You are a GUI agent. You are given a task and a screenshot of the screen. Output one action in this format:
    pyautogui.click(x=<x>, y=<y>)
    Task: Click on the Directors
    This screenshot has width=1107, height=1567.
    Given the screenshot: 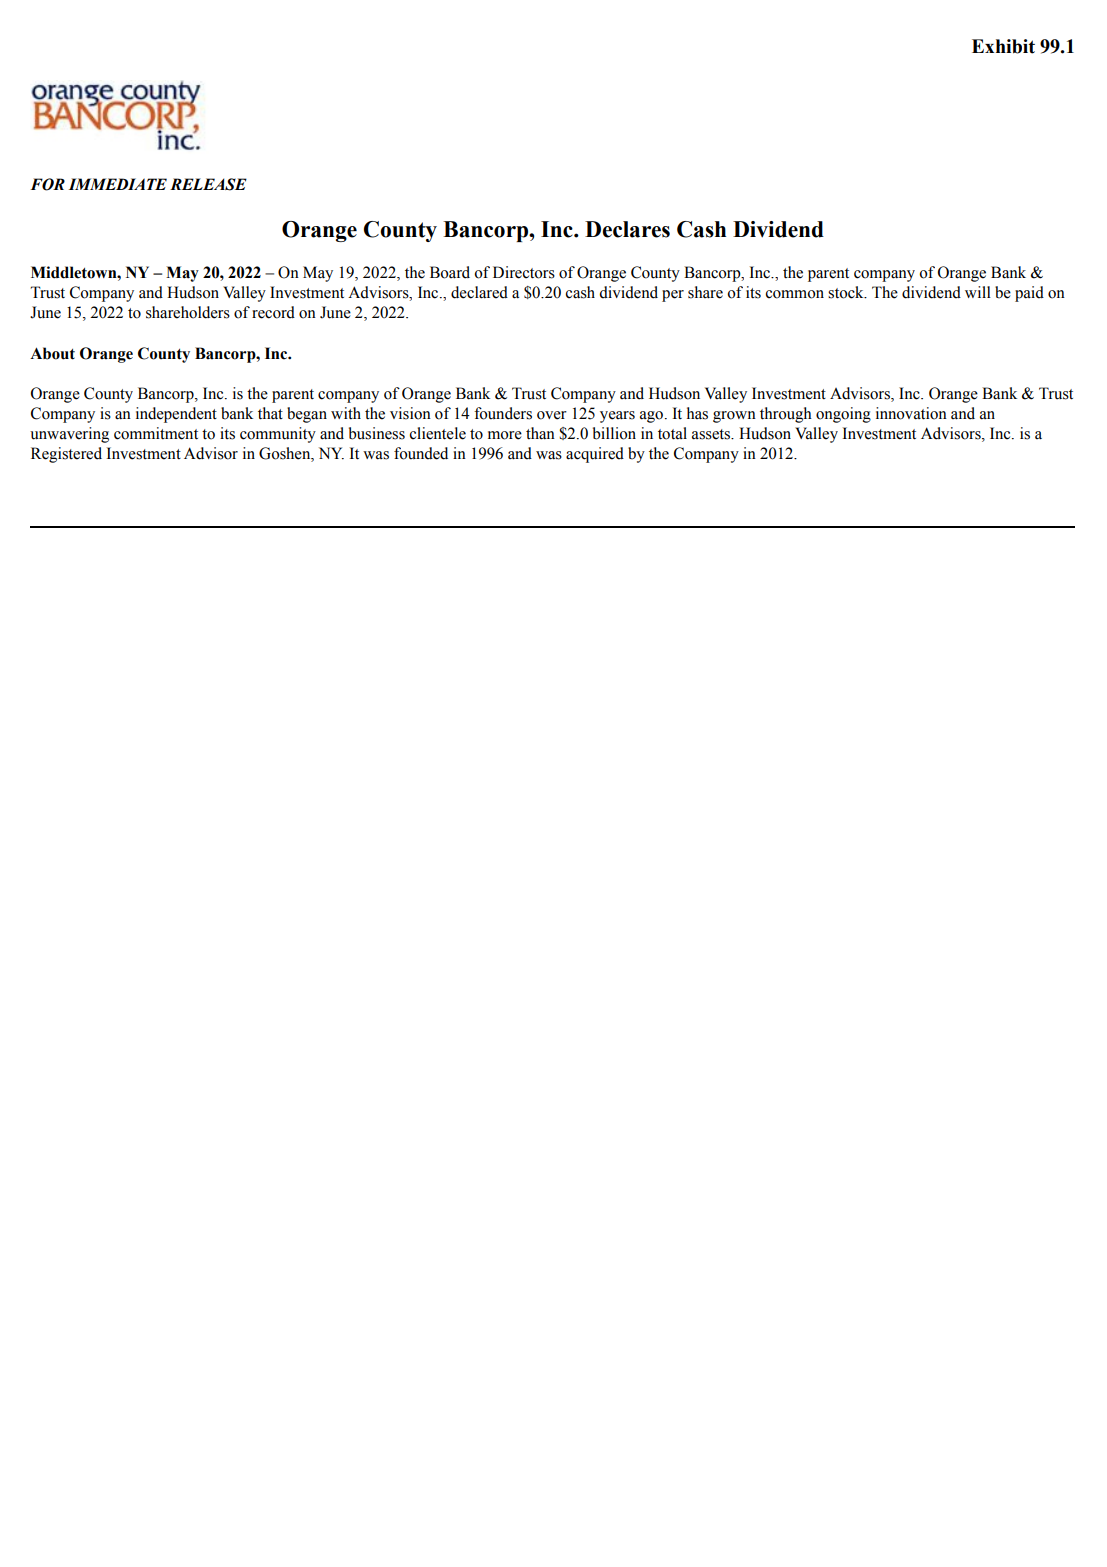 What is the action you would take?
    pyautogui.click(x=524, y=272)
